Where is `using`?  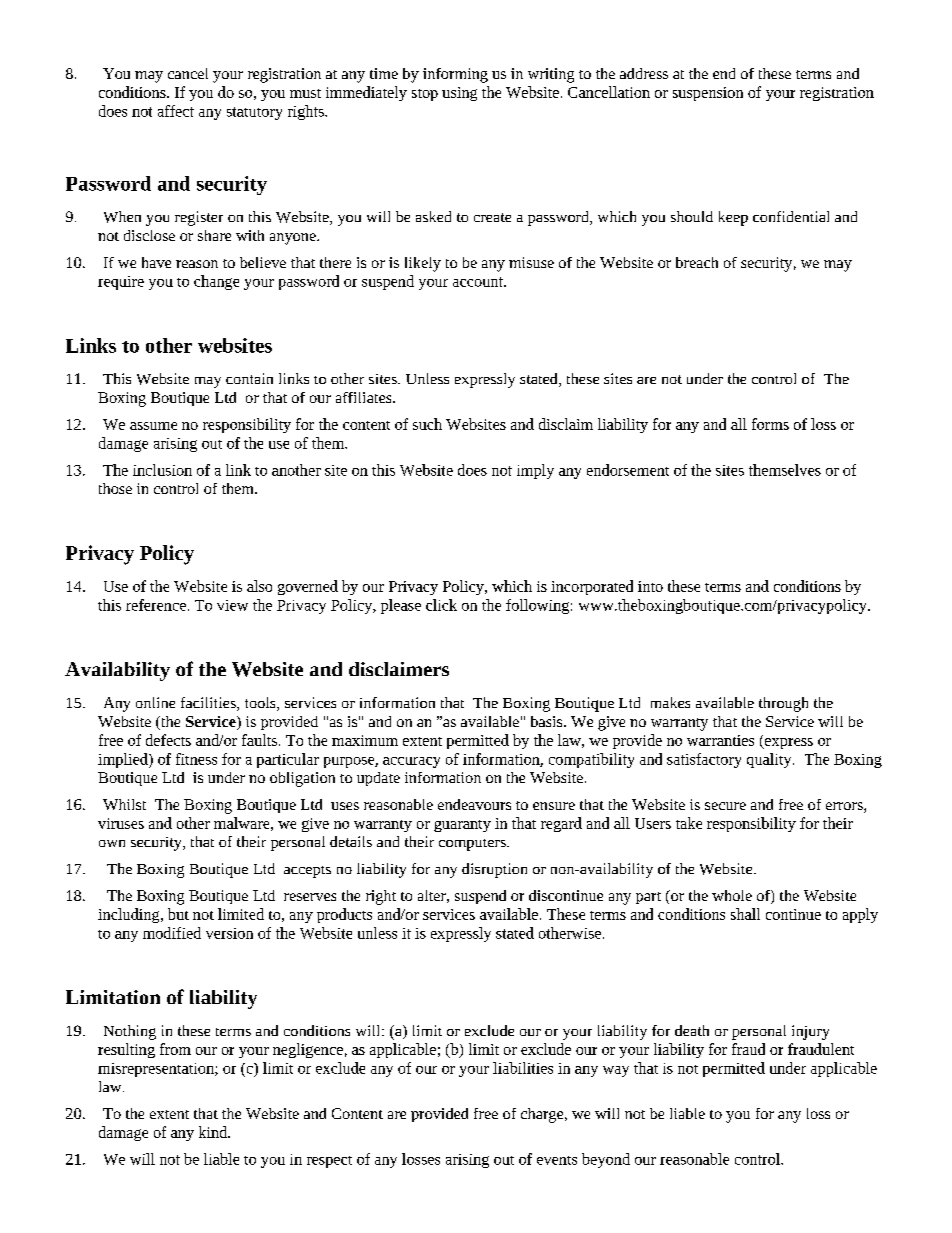
using is located at coordinates (459, 94).
